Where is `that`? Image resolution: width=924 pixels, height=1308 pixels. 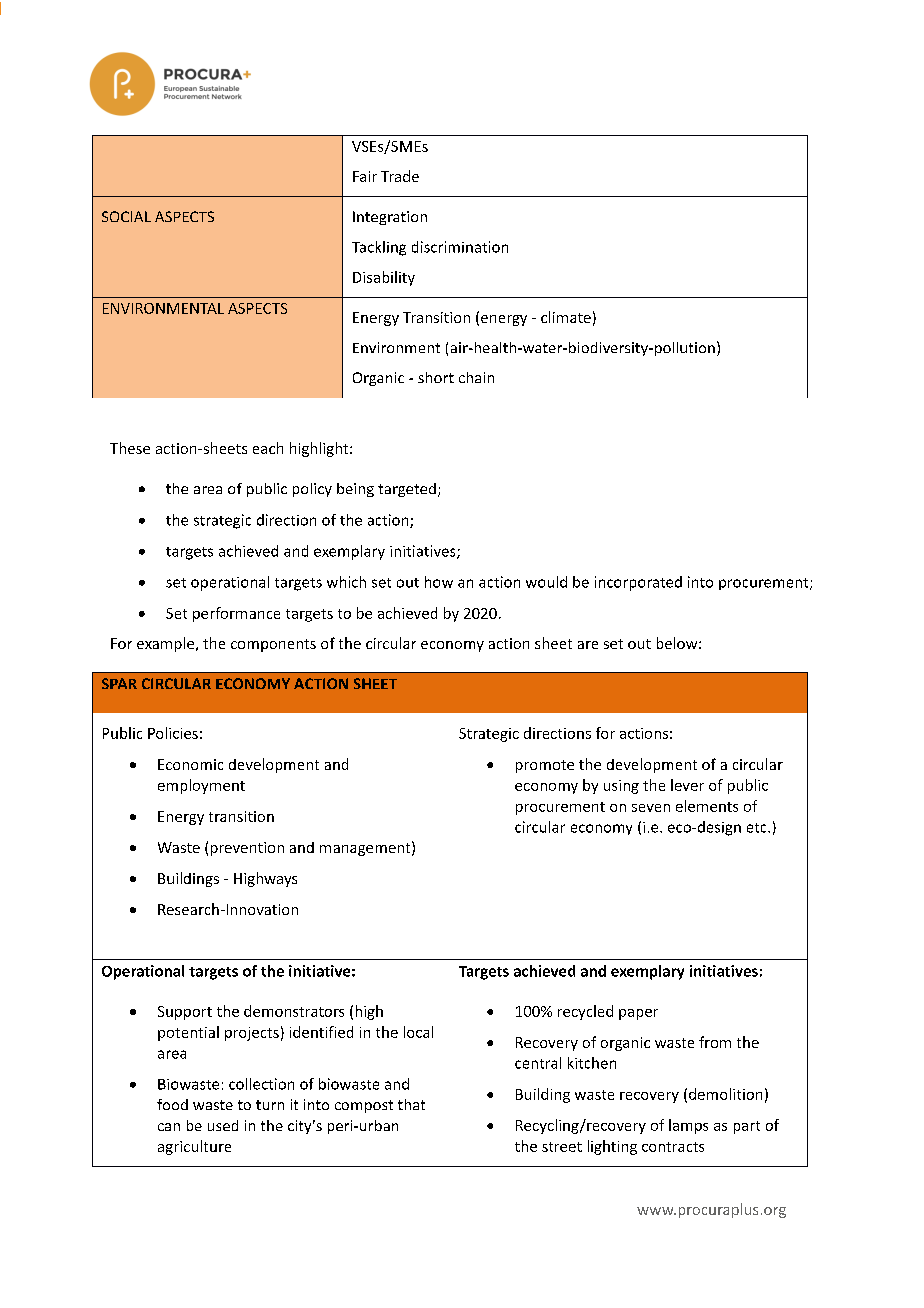 that is located at coordinates (411, 1104).
